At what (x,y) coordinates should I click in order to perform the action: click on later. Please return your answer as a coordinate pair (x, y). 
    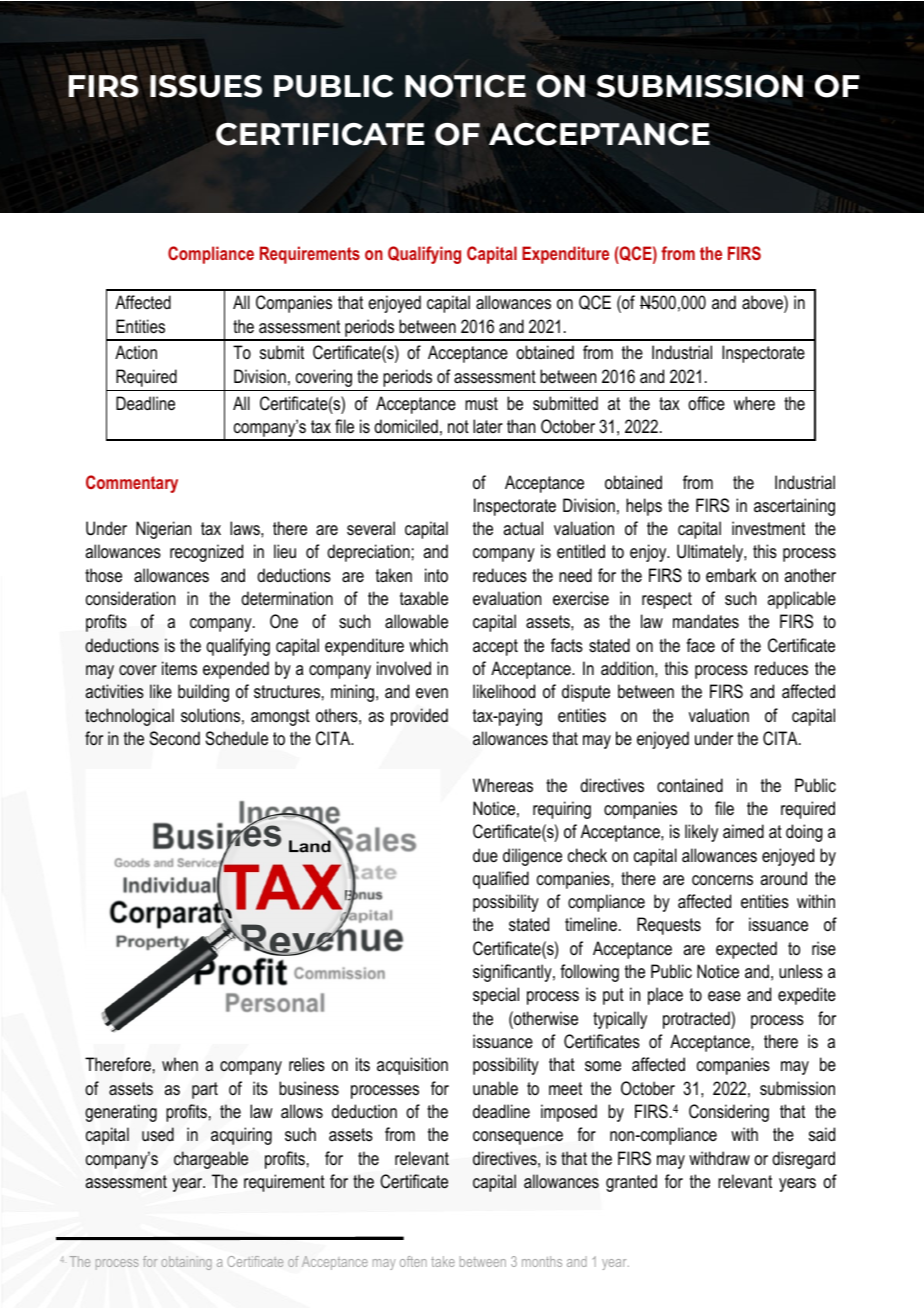
    Looking at the image, I should click on (488, 426).
